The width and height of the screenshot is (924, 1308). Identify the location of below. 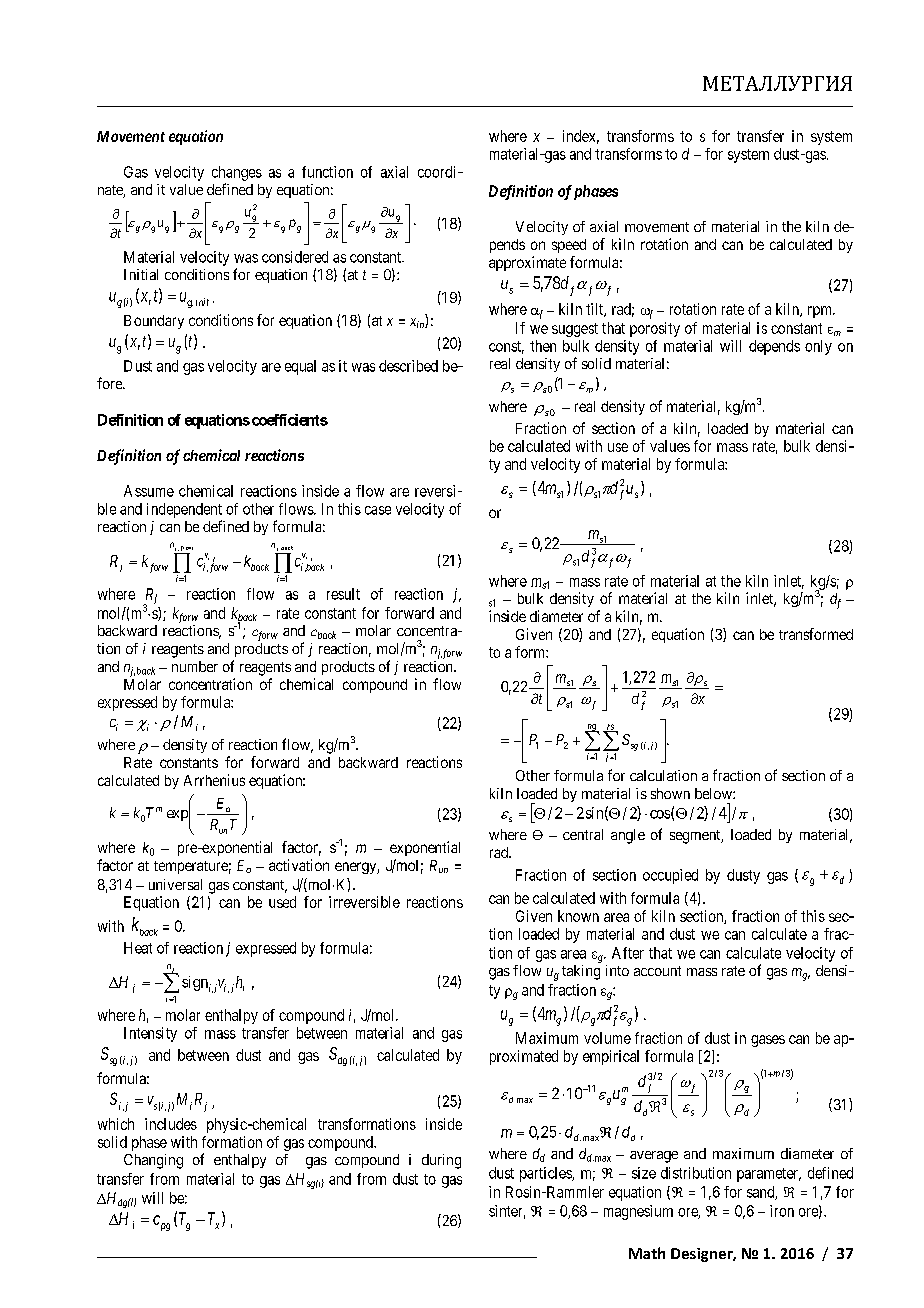
(714, 793).
